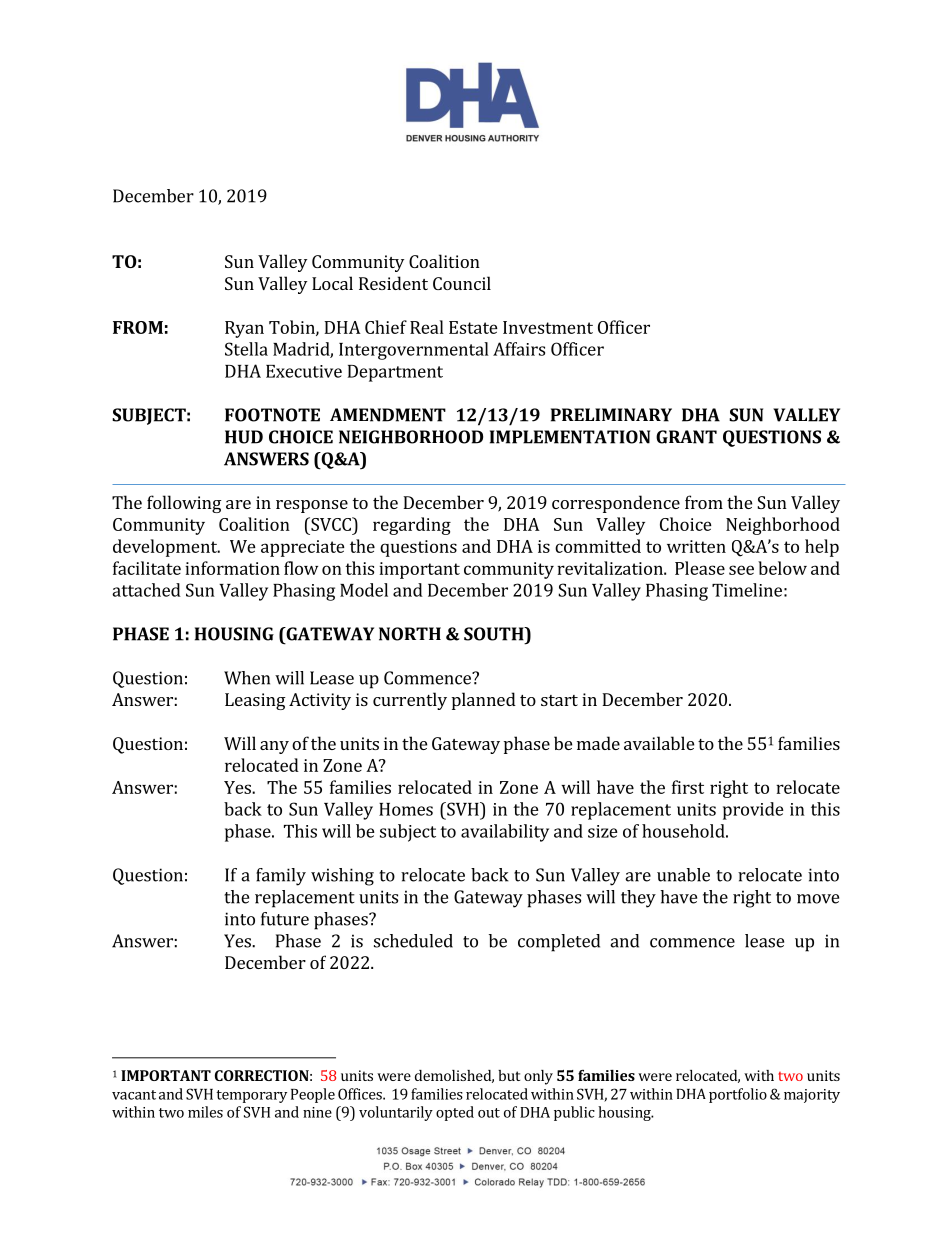 The height and width of the screenshot is (1233, 952). Describe the element at coordinates (473, 327) in the screenshot. I see `Estate` at that location.
